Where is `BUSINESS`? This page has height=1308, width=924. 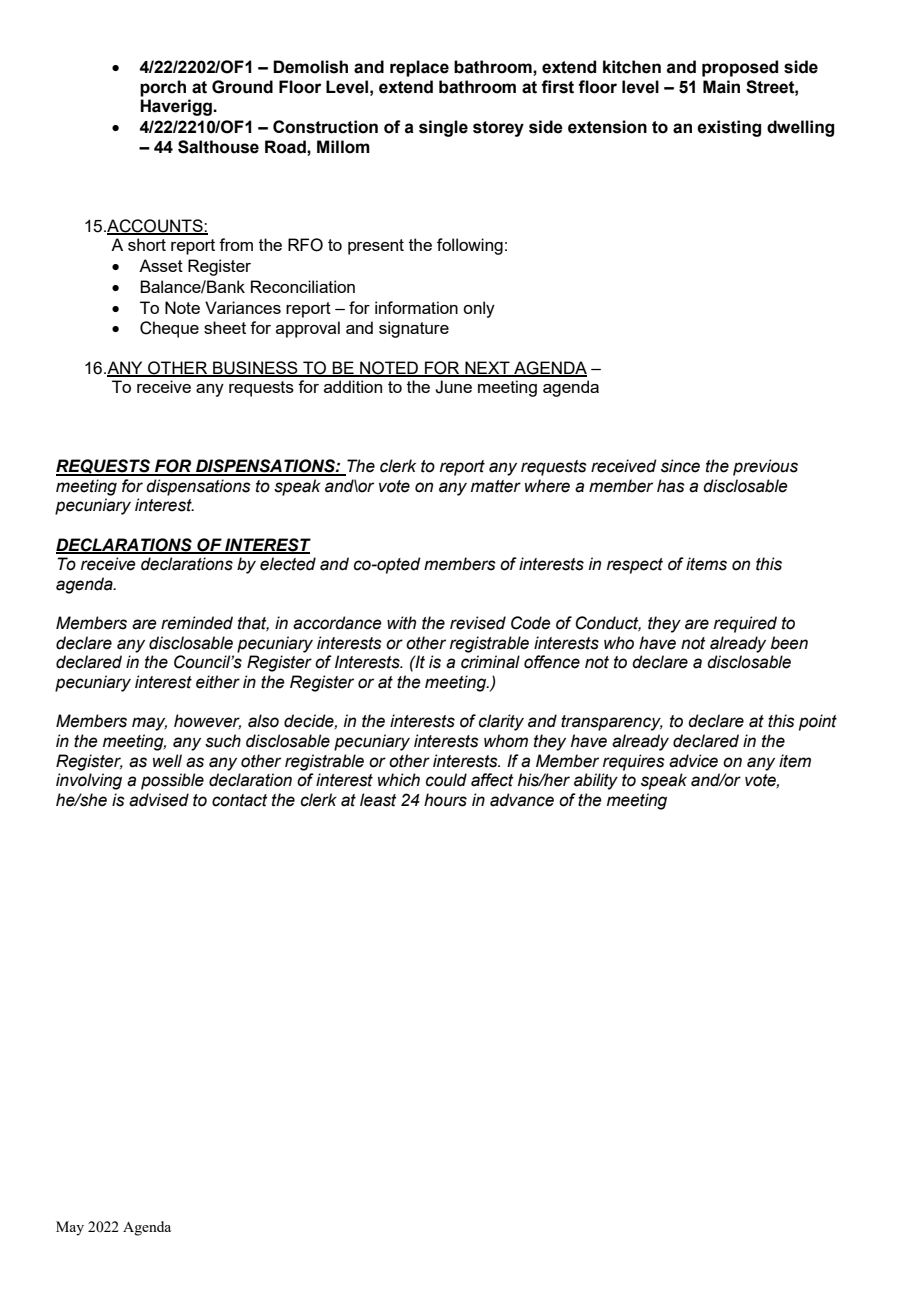 BUSINESS is located at coordinates (255, 368).
